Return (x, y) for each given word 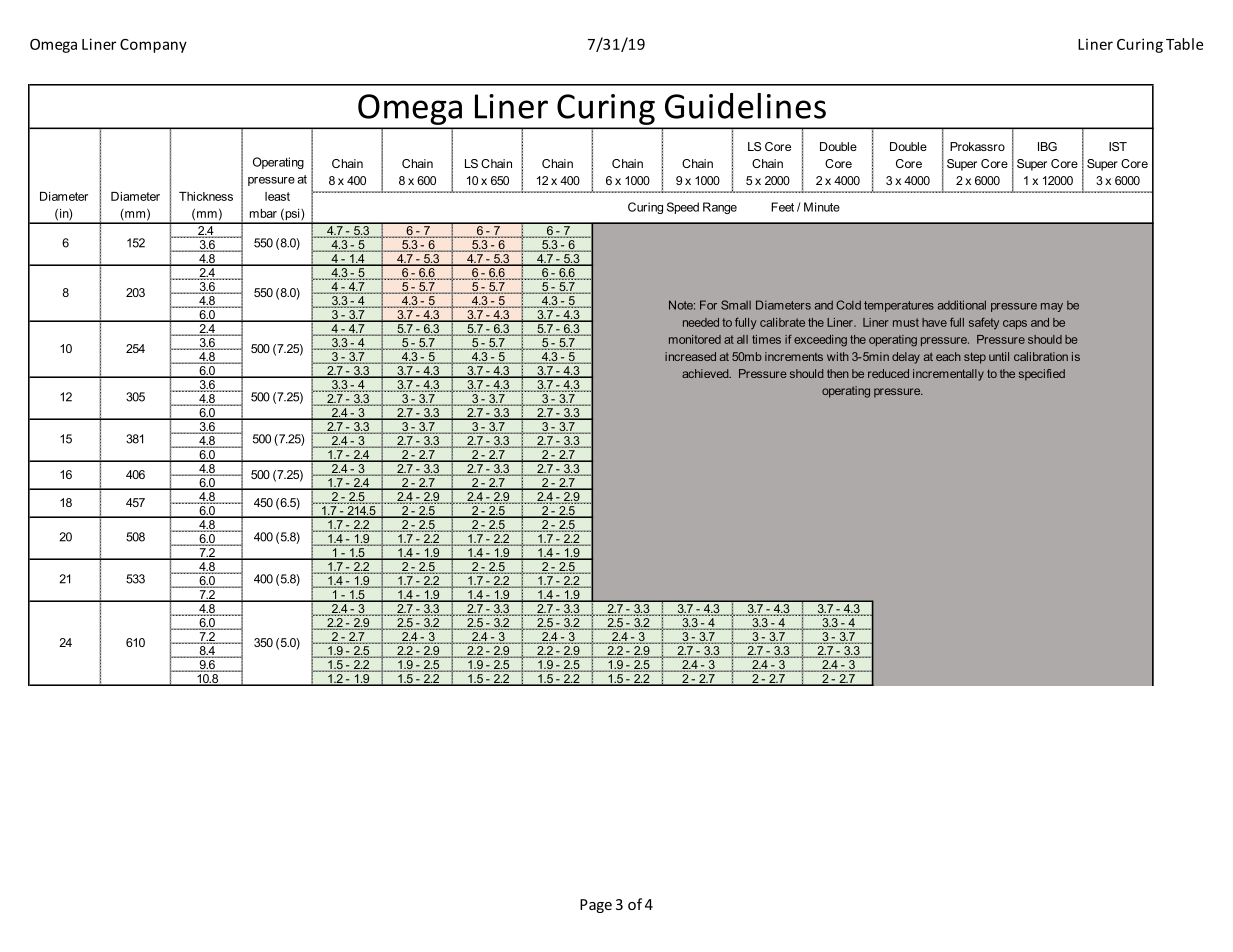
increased (690, 356)
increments (794, 356)
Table (1184, 44)
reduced (888, 373)
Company (153, 46)
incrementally (948, 375)
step (975, 358)
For (708, 305)
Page (596, 906)
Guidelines (745, 106)
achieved (706, 373)
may (1052, 307)
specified (1042, 375)
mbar (263, 213)
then (838, 373)
